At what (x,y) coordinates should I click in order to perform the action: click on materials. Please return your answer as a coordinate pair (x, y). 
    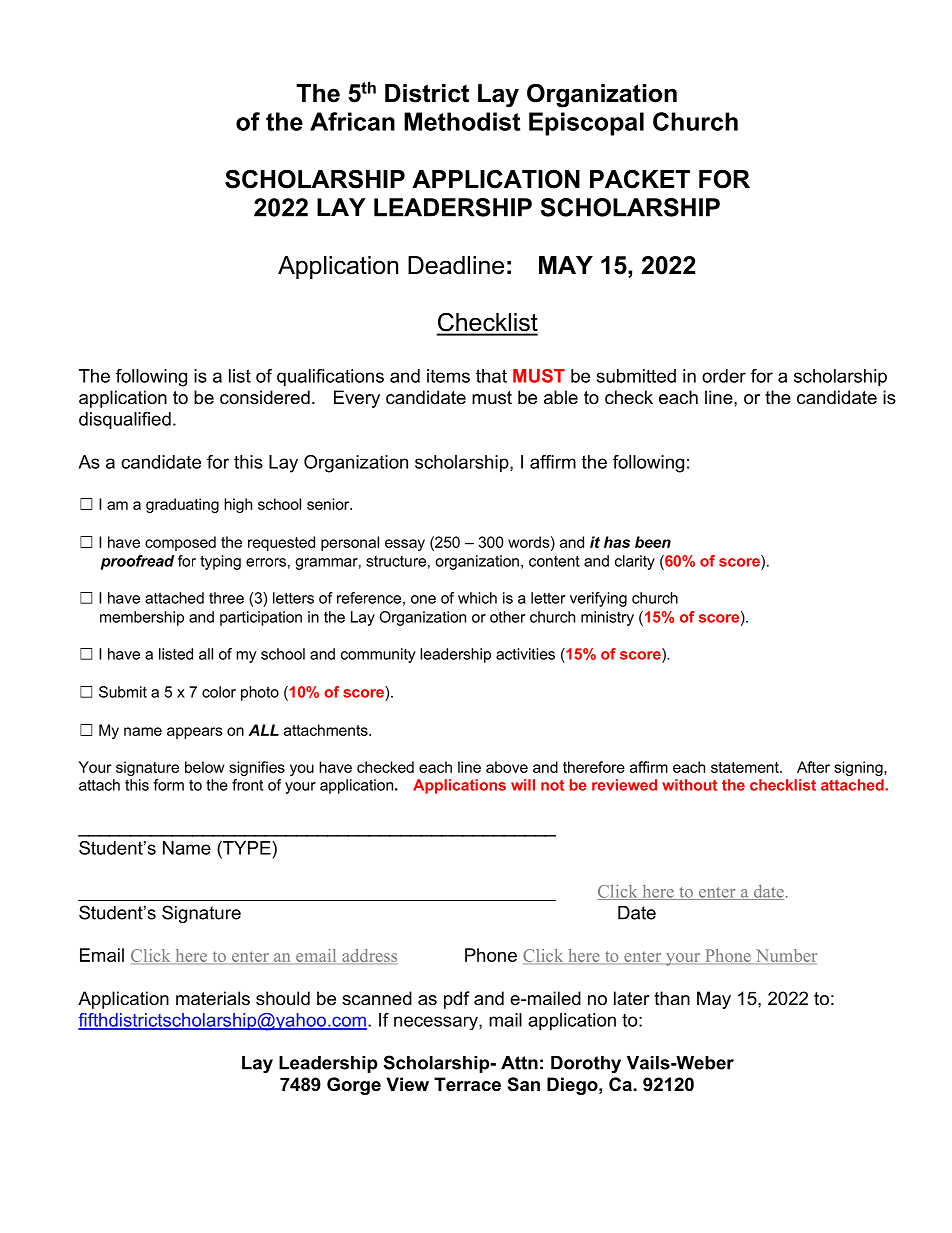
    Looking at the image, I should click on (213, 998).
